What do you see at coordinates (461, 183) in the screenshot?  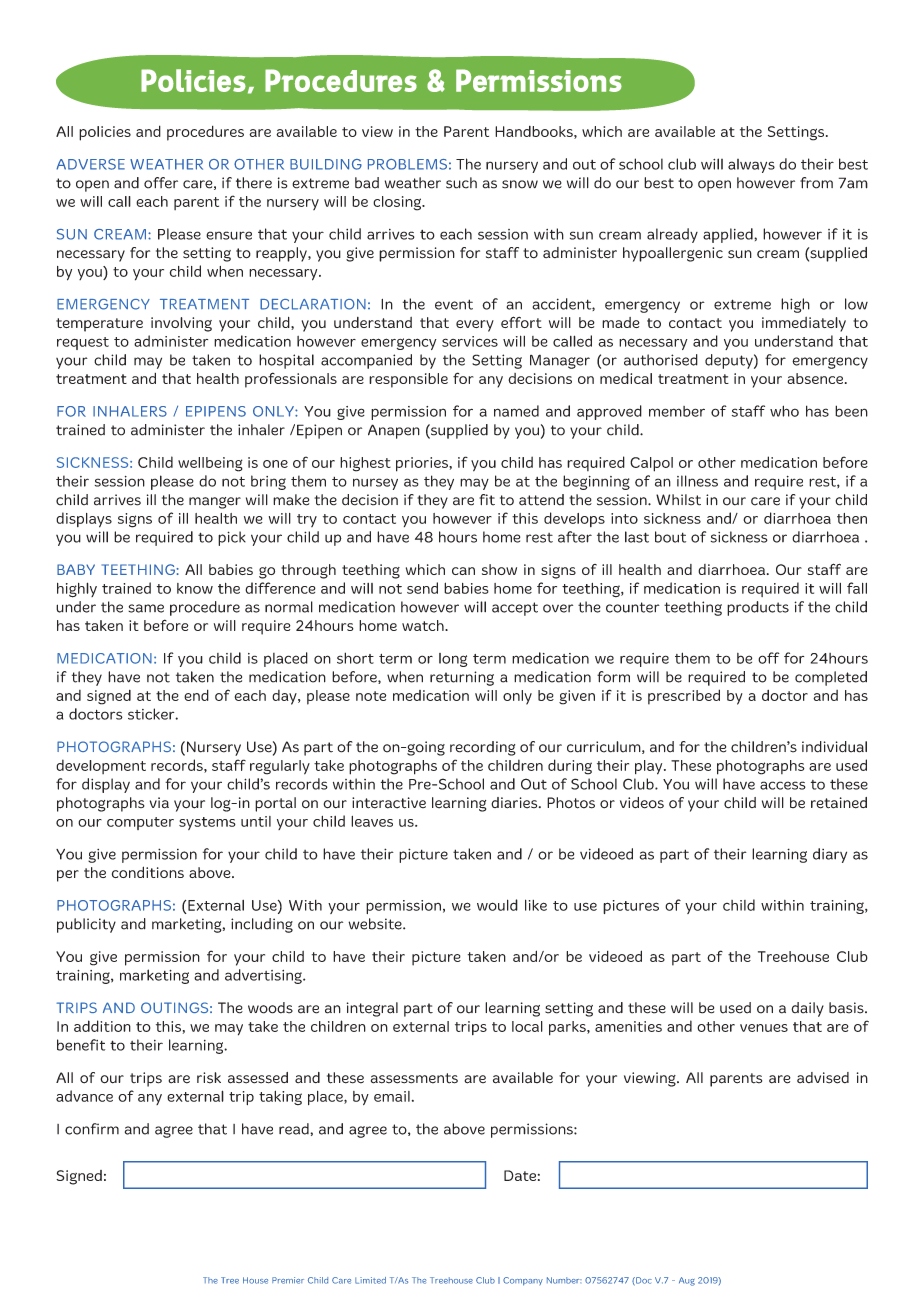 I see `such` at bounding box center [461, 183].
